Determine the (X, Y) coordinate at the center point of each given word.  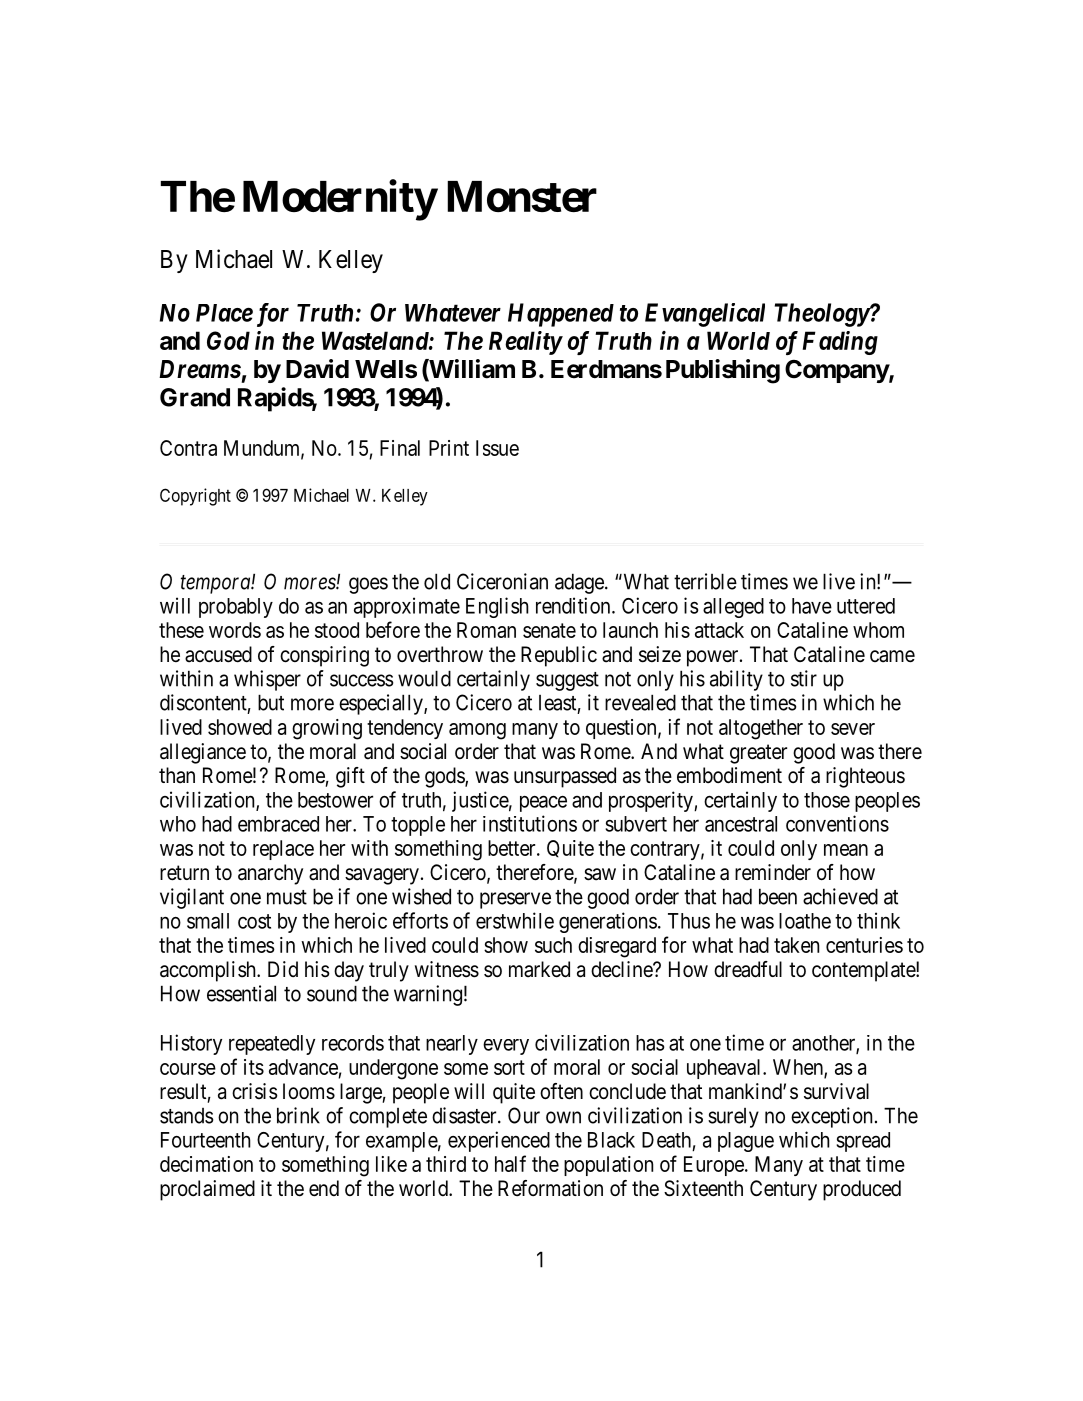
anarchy (270, 874)
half (510, 1163)
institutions (530, 823)
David (317, 369)
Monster (522, 196)
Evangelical (705, 315)
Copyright (195, 497)
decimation (206, 1164)
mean (846, 850)
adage (580, 583)
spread (863, 1142)
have (812, 606)
